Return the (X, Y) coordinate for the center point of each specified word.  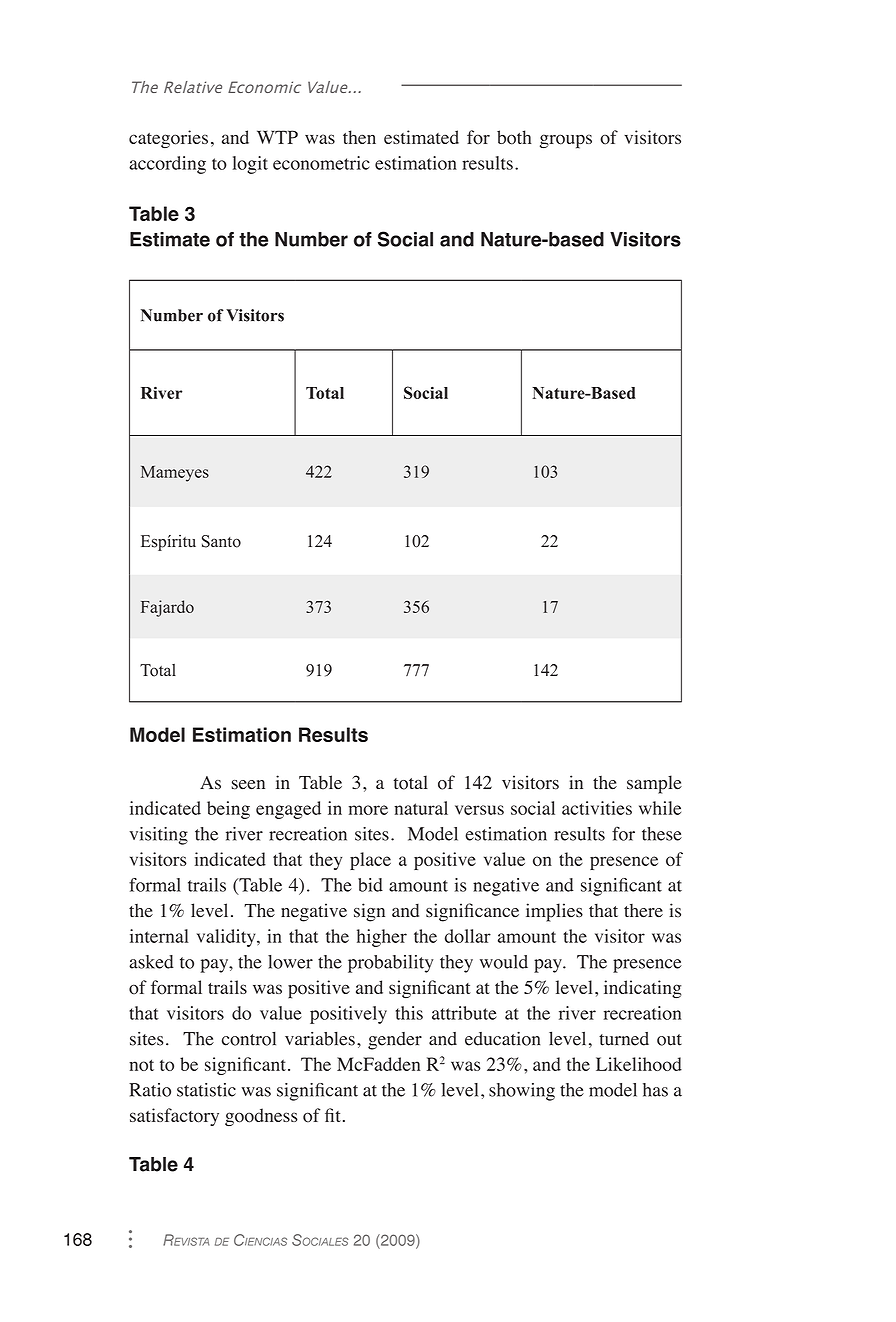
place (370, 861)
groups (566, 141)
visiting (158, 836)
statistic (206, 1090)
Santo (221, 541)
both (514, 137)
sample (654, 784)
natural (421, 808)
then (359, 137)
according (167, 165)
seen (248, 785)
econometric (321, 163)
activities (597, 808)
